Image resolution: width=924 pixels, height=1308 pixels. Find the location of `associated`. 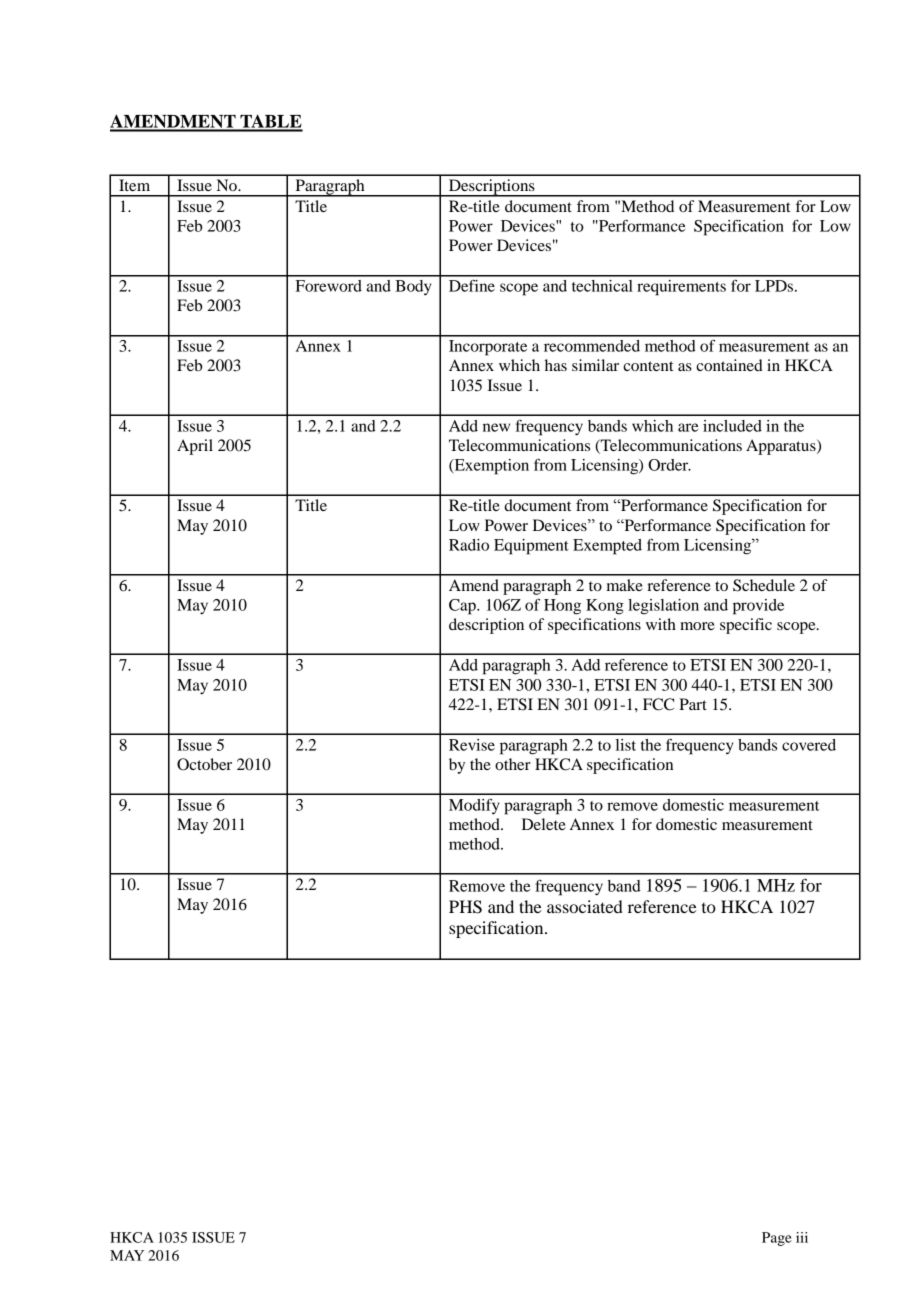

associated is located at coordinates (585, 906).
